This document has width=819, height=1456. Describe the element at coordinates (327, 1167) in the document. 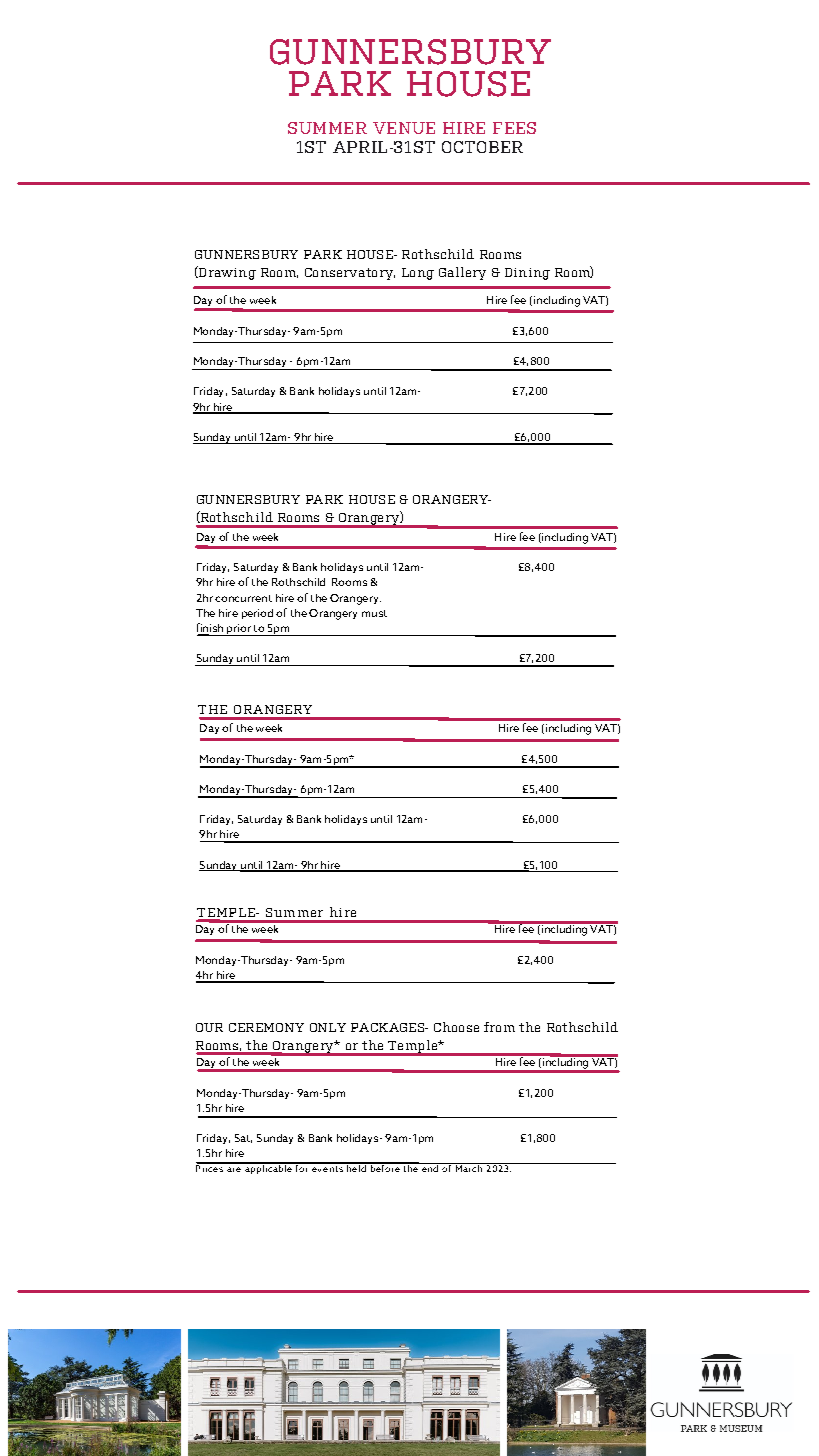

I see `events` at that location.
